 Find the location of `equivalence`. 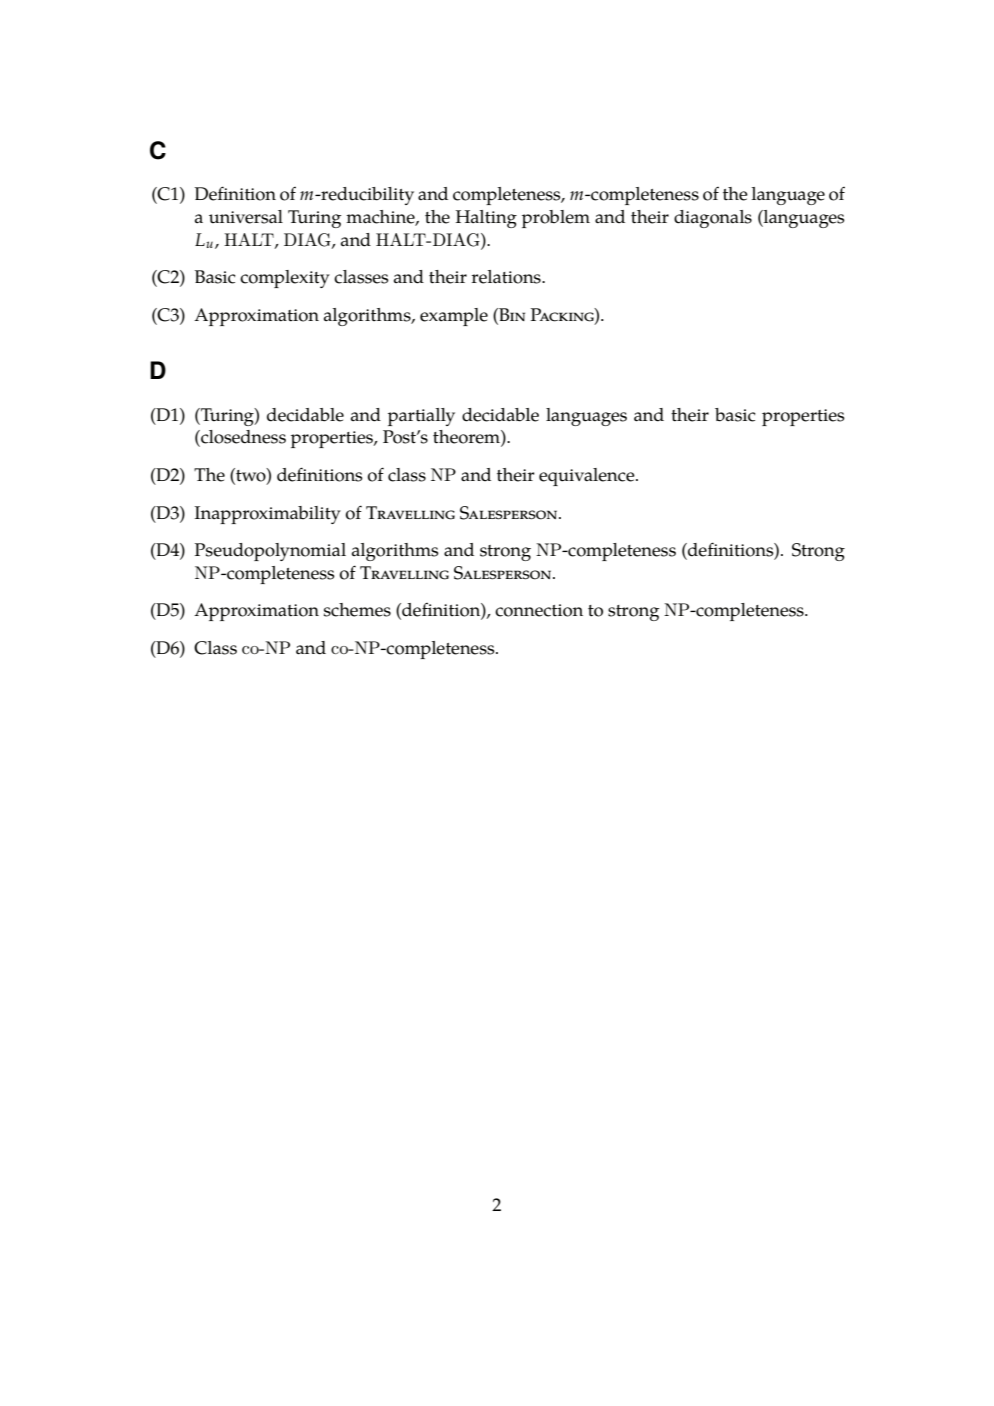

equivalence is located at coordinates (588, 477).
